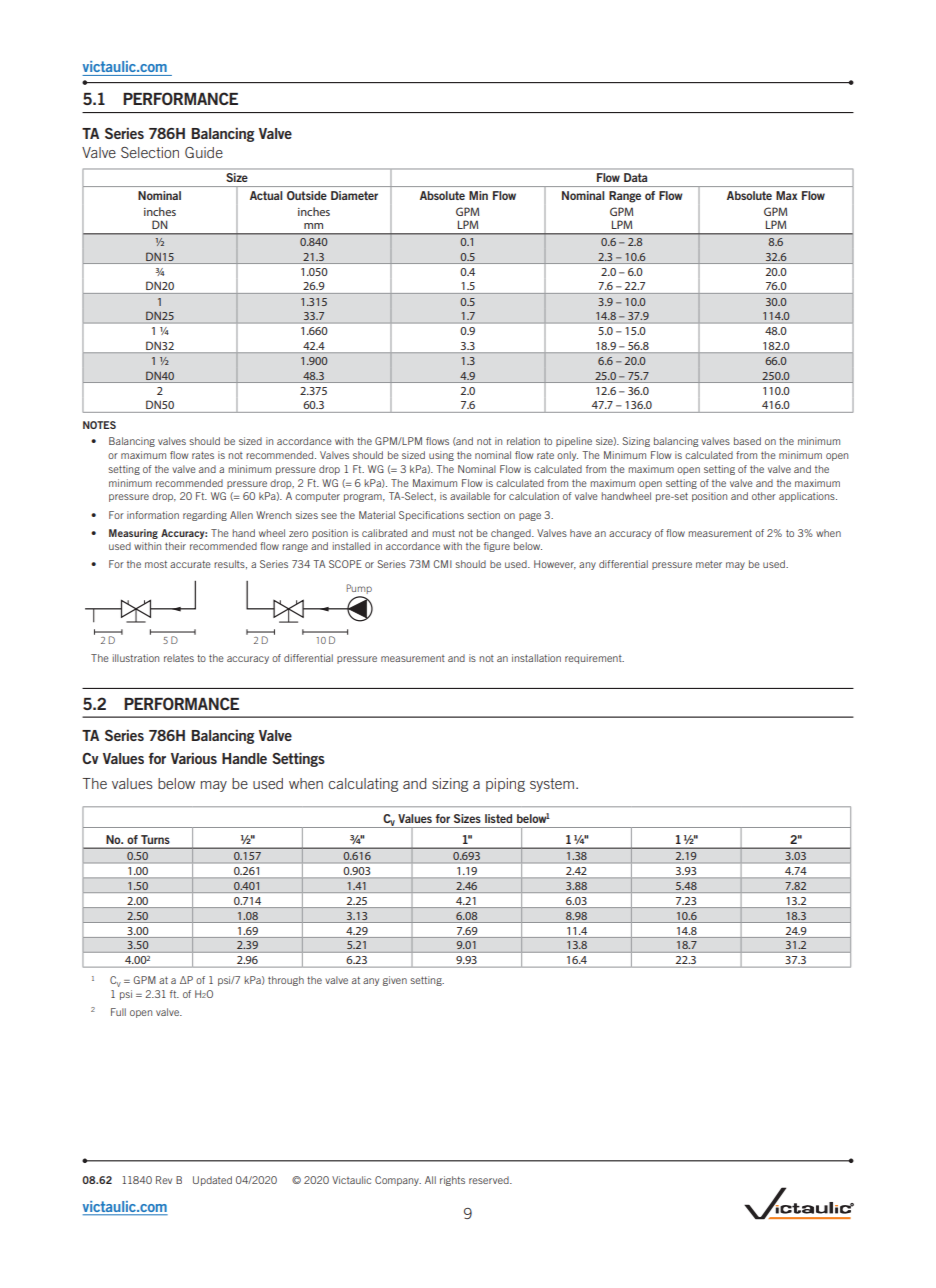 The height and width of the image is (1288, 936). Describe the element at coordinates (635, 177) in the image. I see `Data` at that location.
